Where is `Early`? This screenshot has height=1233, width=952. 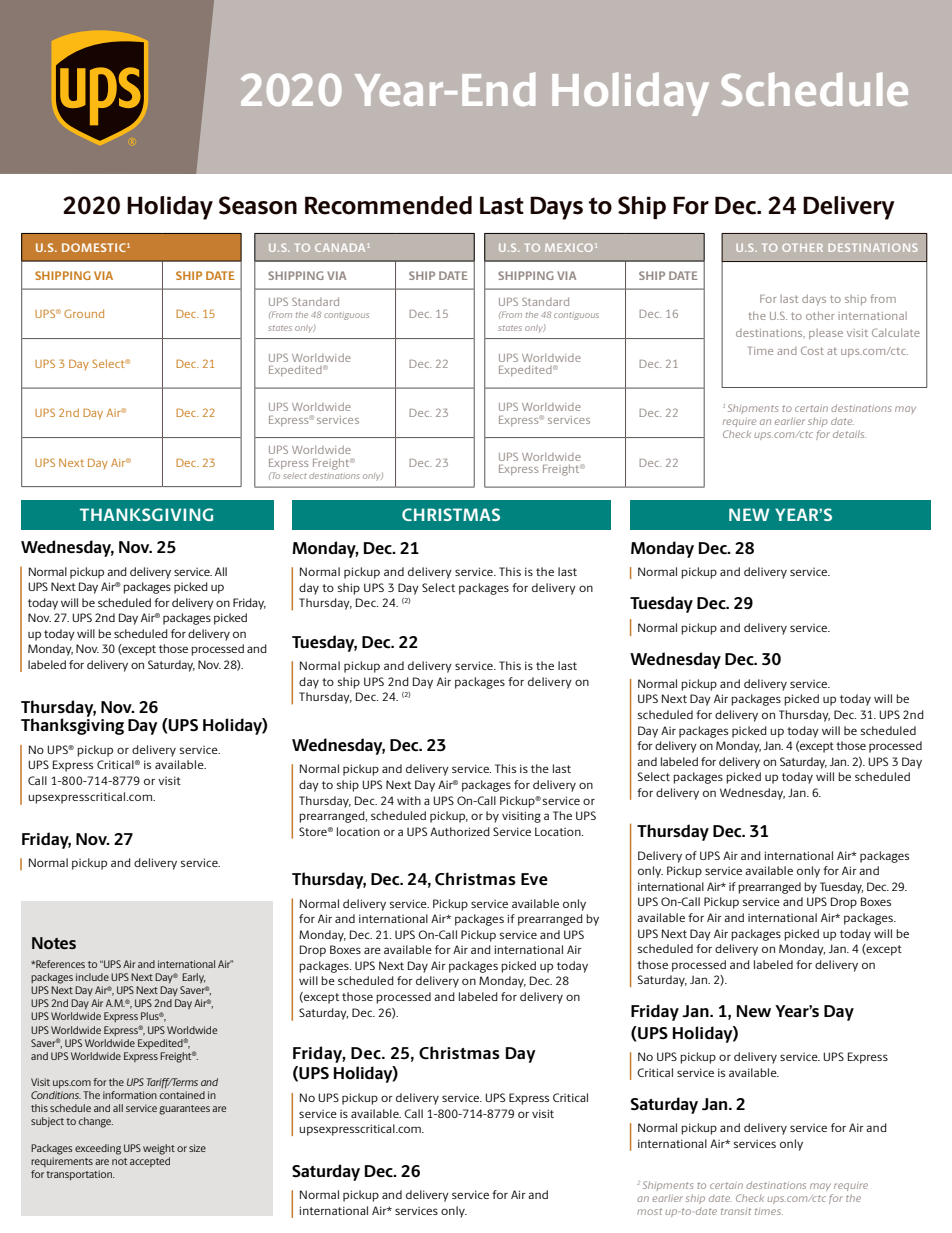 Early is located at coordinates (194, 978).
